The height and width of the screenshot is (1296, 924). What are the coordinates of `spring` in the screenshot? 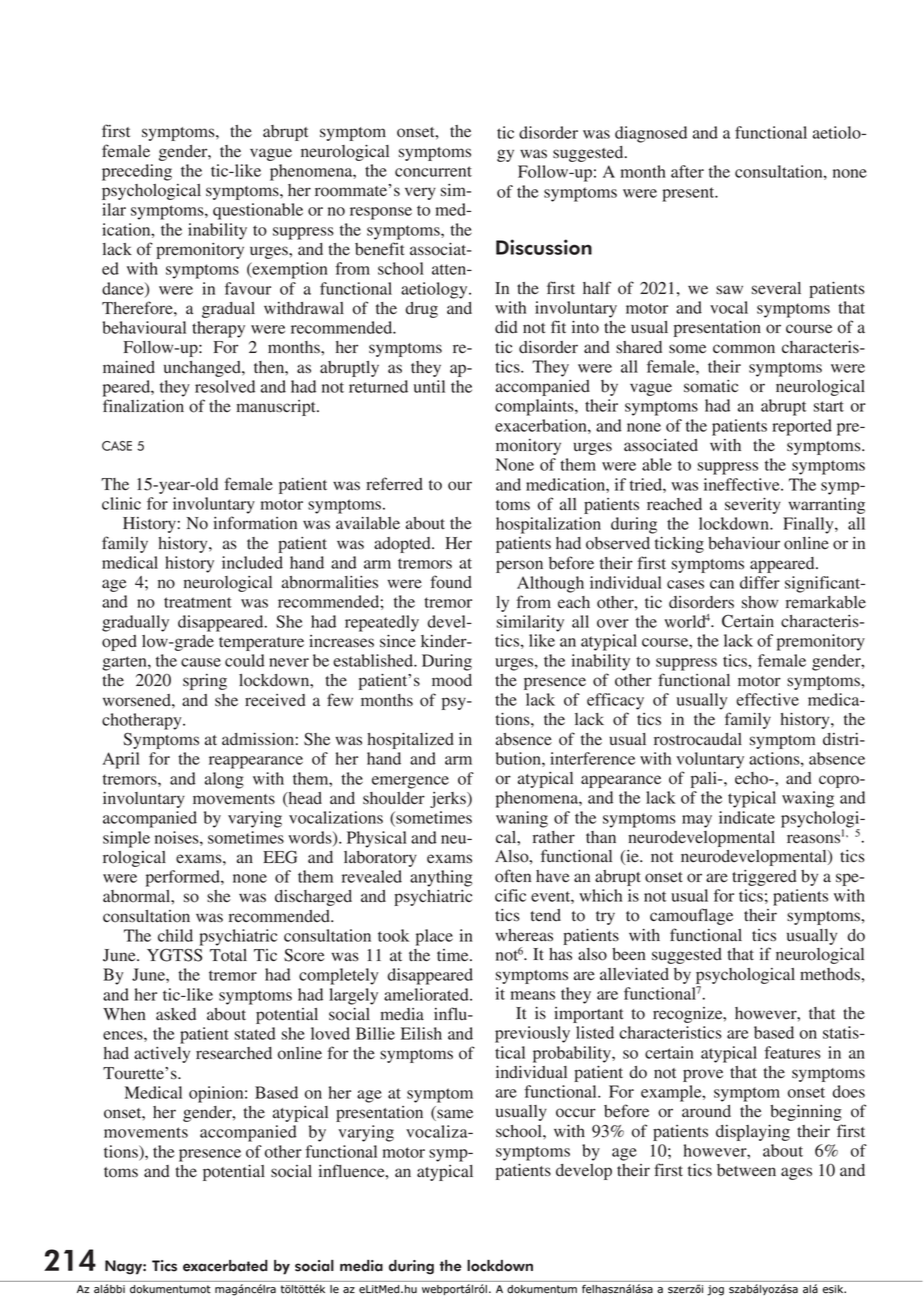 It's located at (205, 682).
